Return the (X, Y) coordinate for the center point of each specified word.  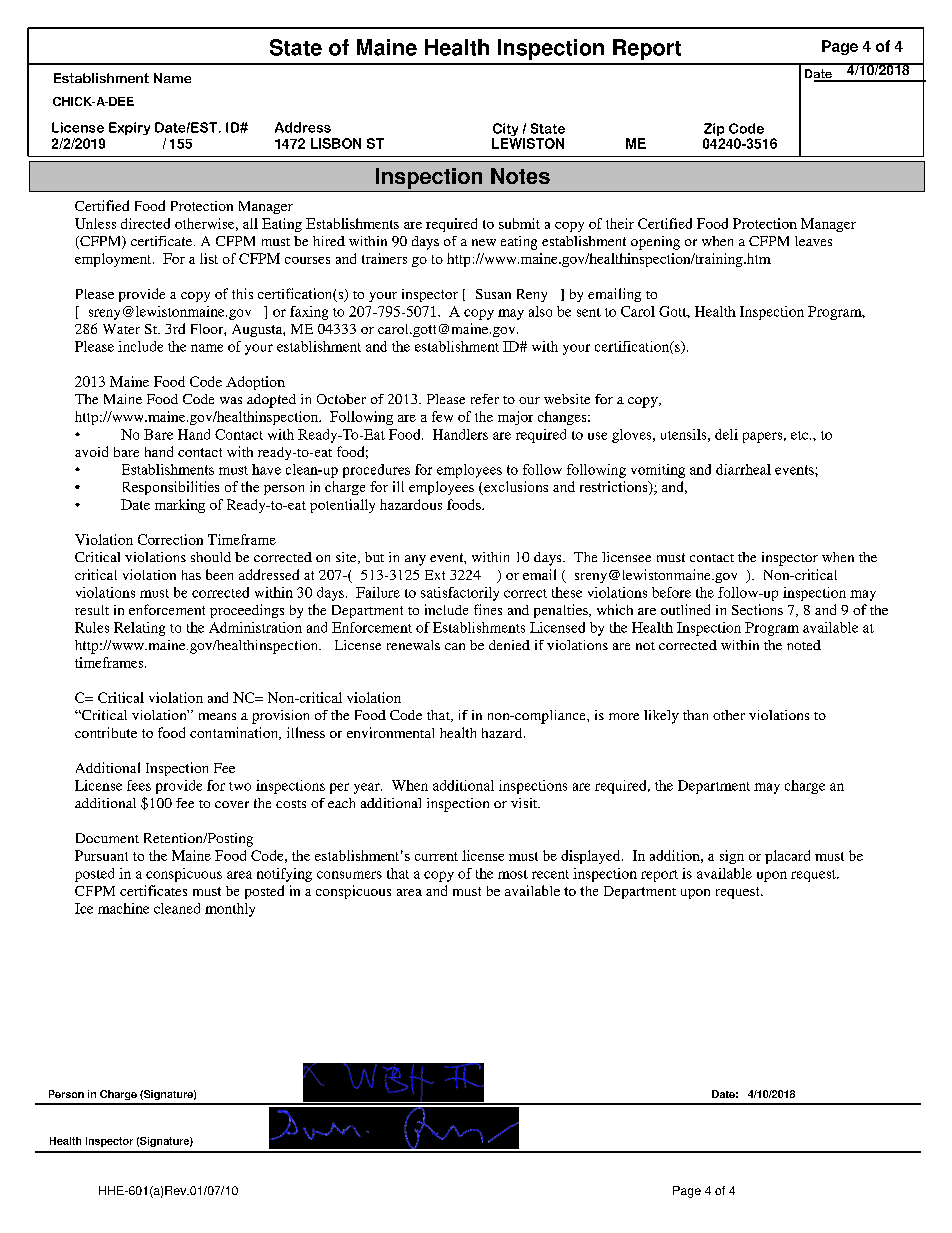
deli (726, 434)
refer (485, 399)
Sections (757, 609)
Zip (714, 131)
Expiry (129, 128)
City (506, 131)
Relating (139, 629)
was (231, 400)
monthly (230, 910)
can (455, 646)
